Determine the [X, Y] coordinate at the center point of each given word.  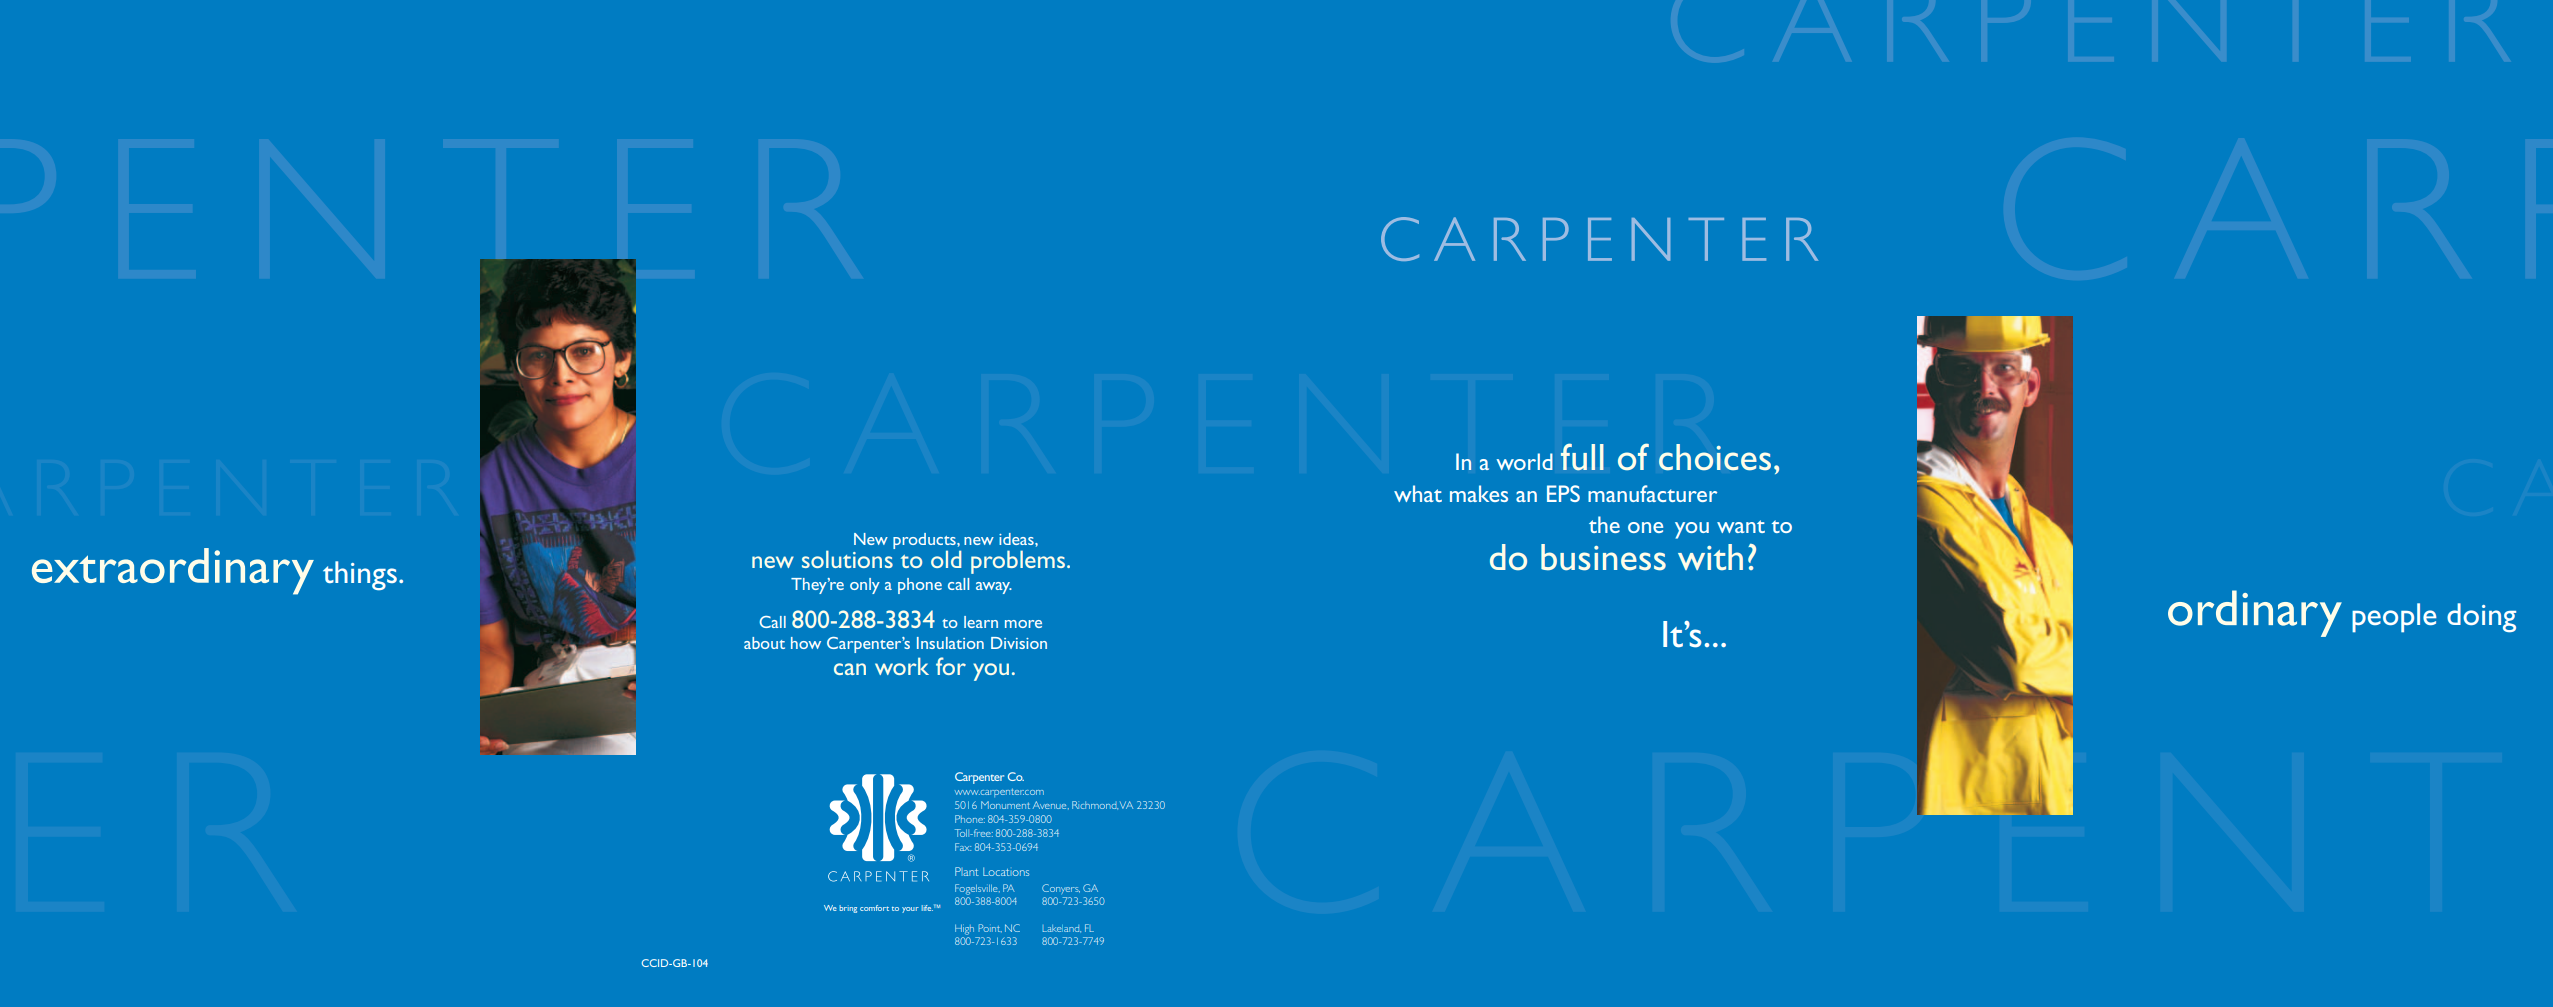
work [902, 666]
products [925, 542]
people [2394, 618]
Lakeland [1062, 929]
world [1525, 461]
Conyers [1061, 889]
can [850, 669]
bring [848, 909]
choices [1715, 457]
